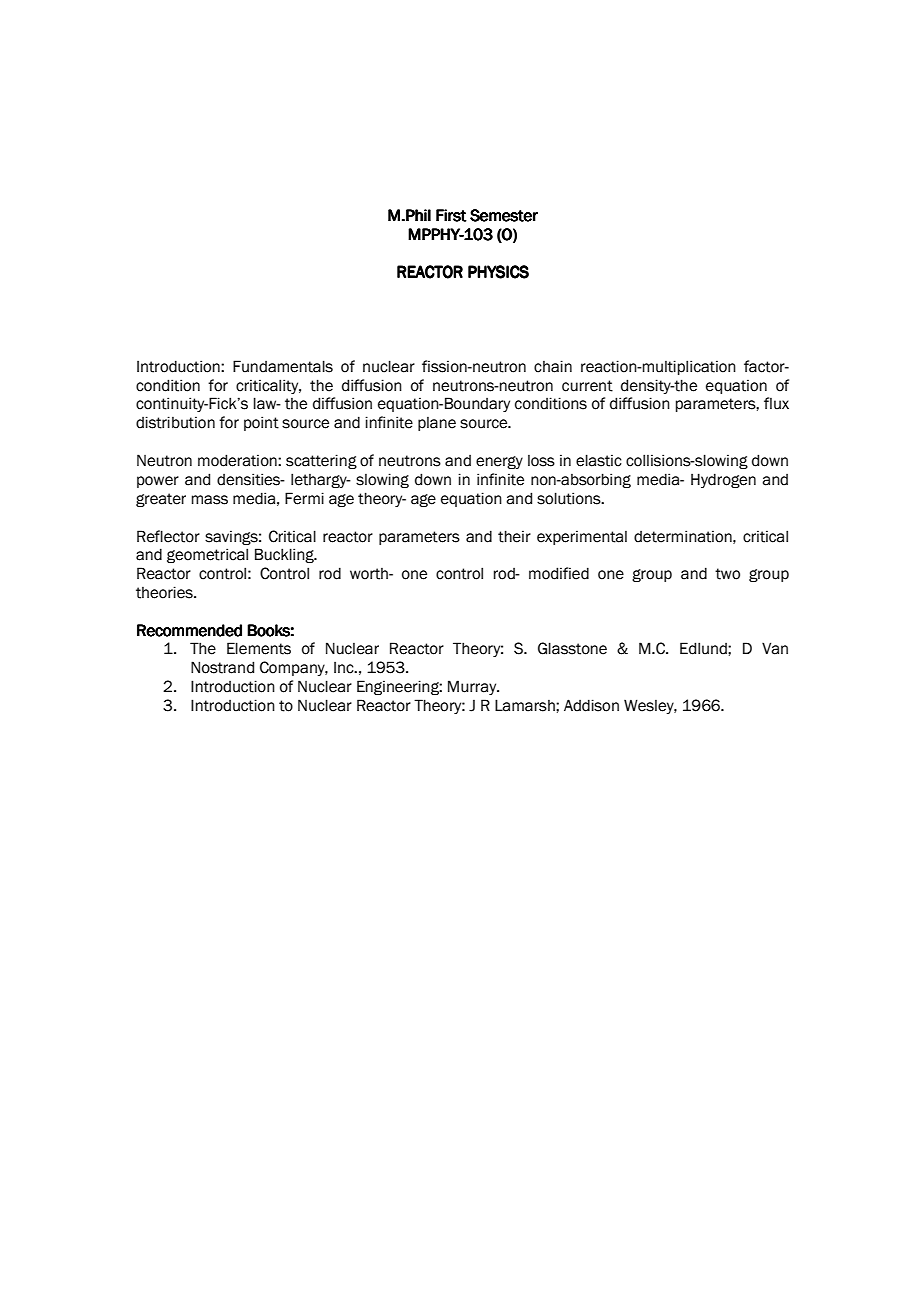 This screenshot has width=924, height=1308. Describe the element at coordinates (222, 667) in the screenshot. I see `Nostrand` at that location.
